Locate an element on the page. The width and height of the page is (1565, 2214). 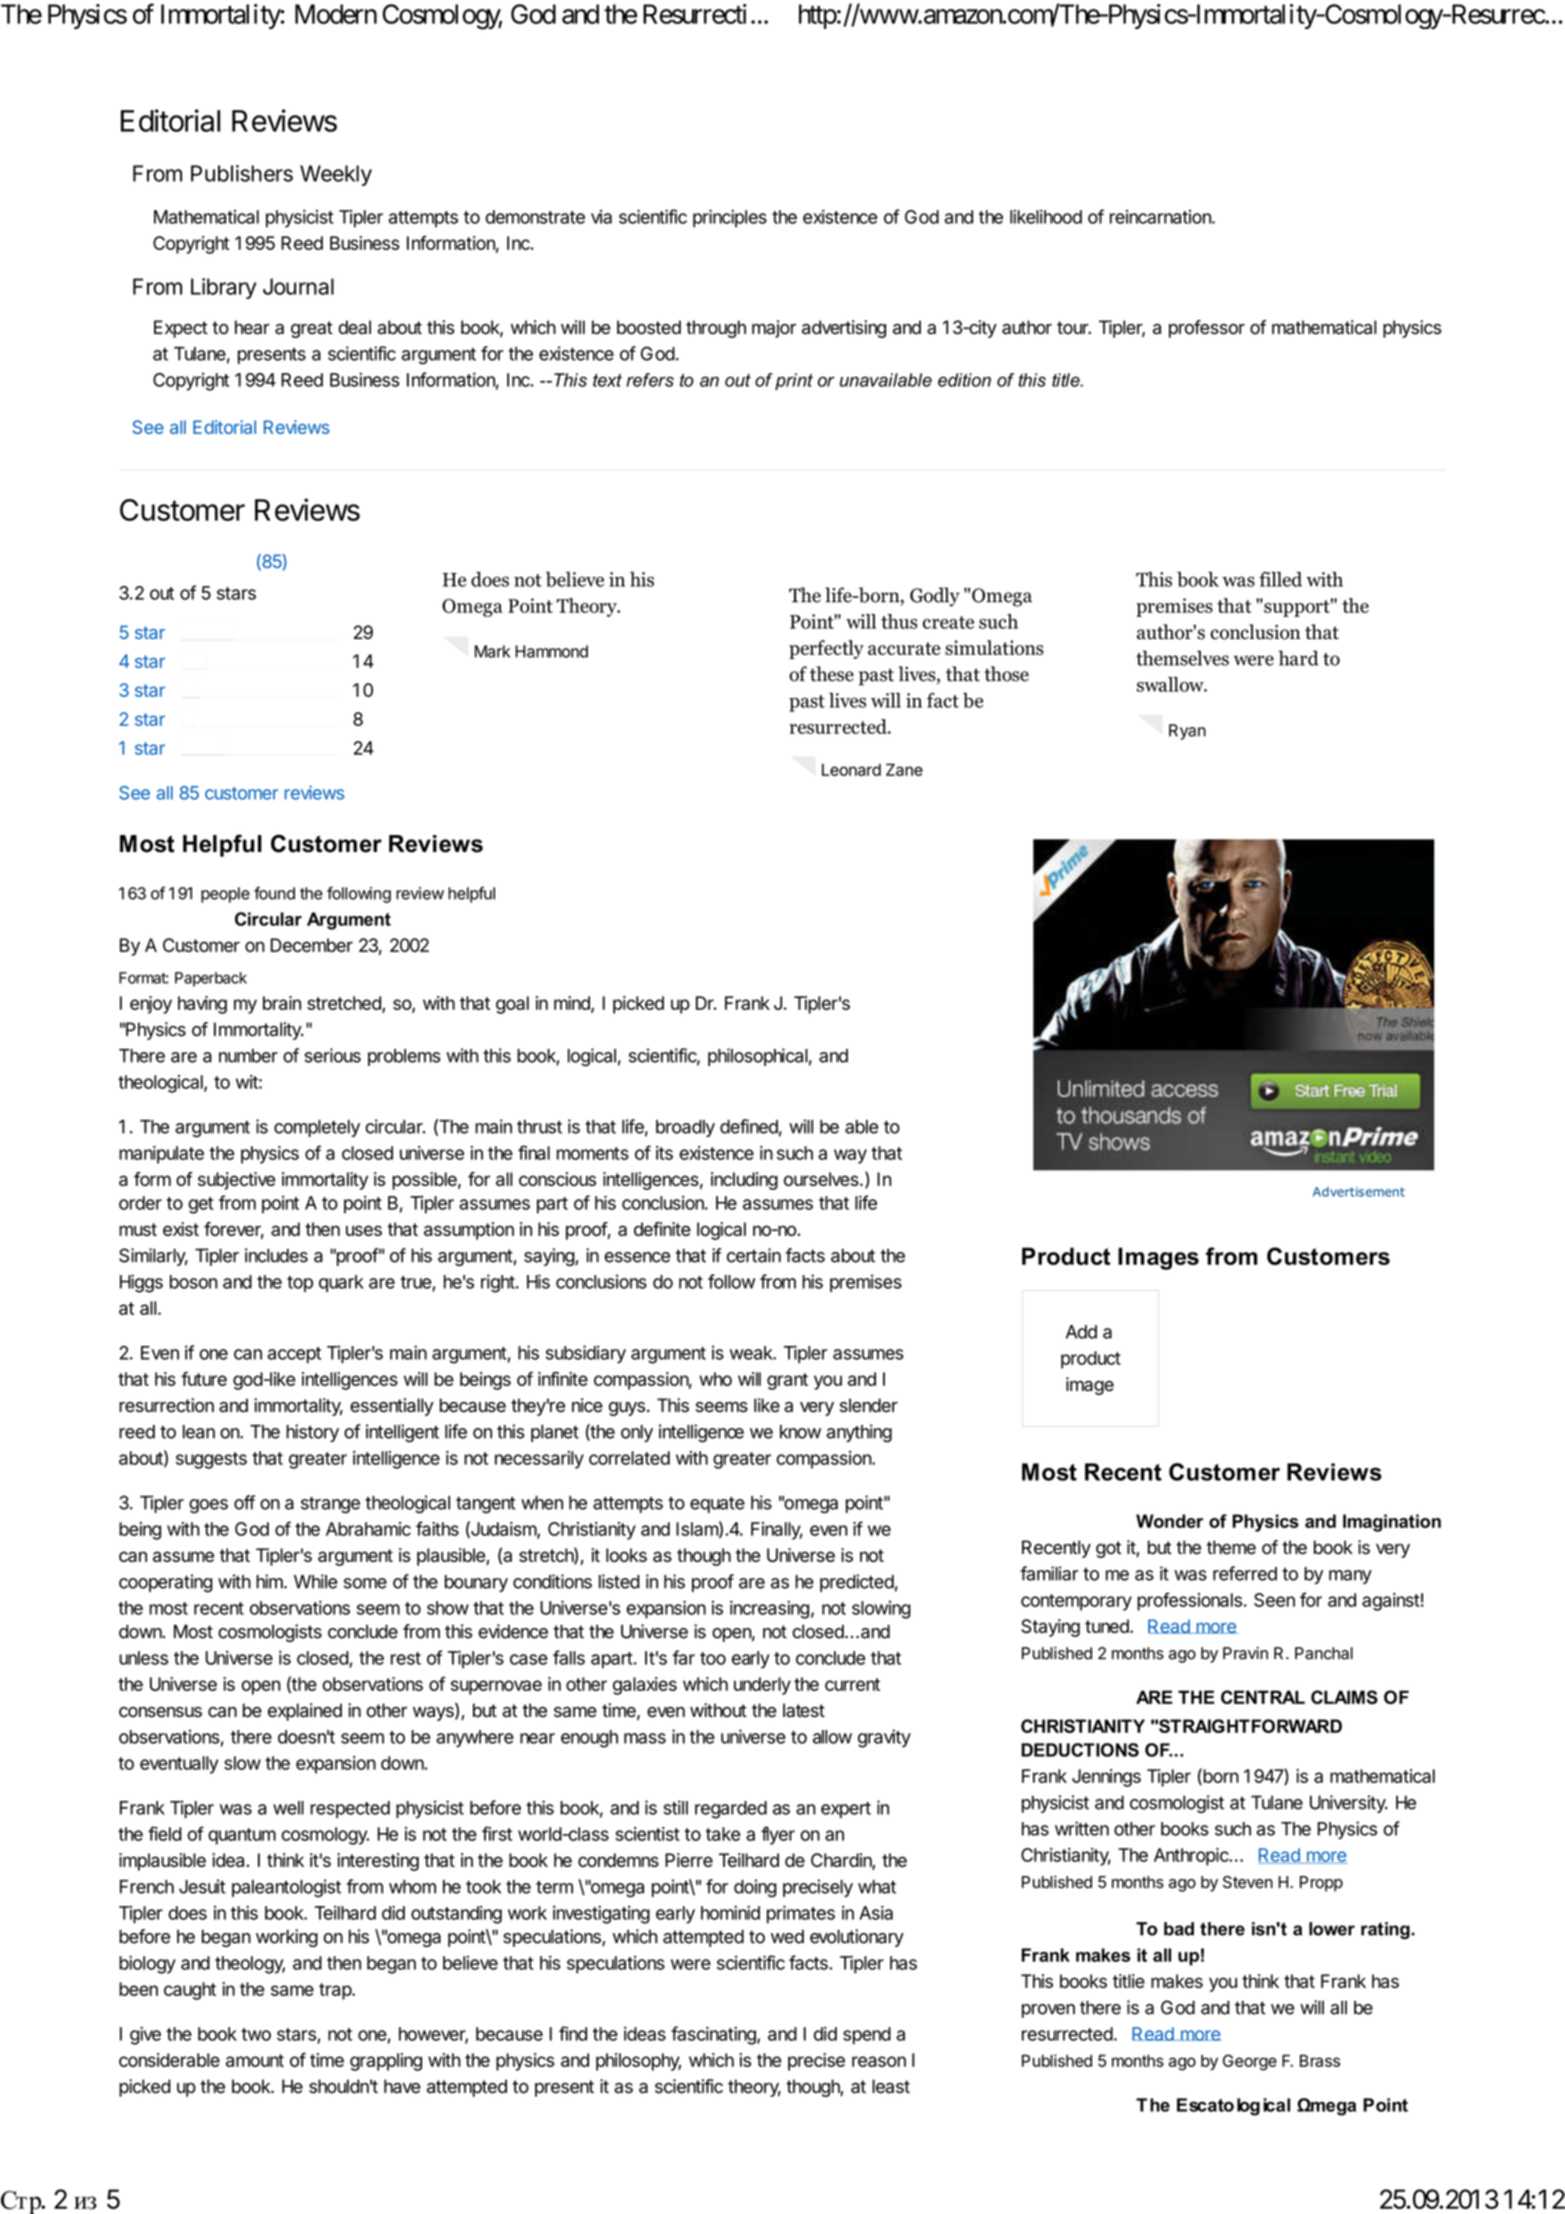
Advertisement is located at coordinates (1359, 1192).
